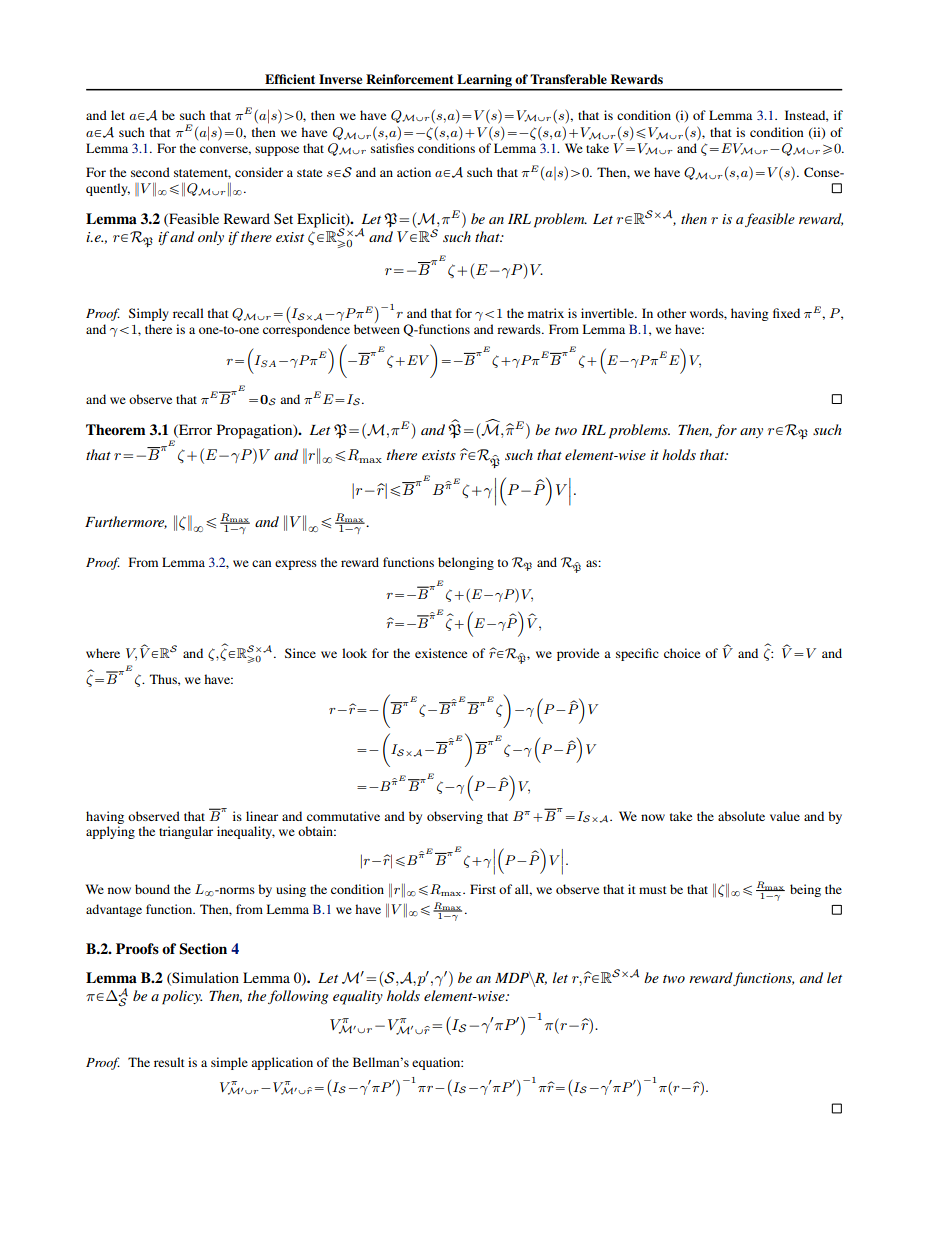 This screenshot has height=1233, width=952. Describe the element at coordinates (751, 433) in the screenshot. I see `any` at that location.
